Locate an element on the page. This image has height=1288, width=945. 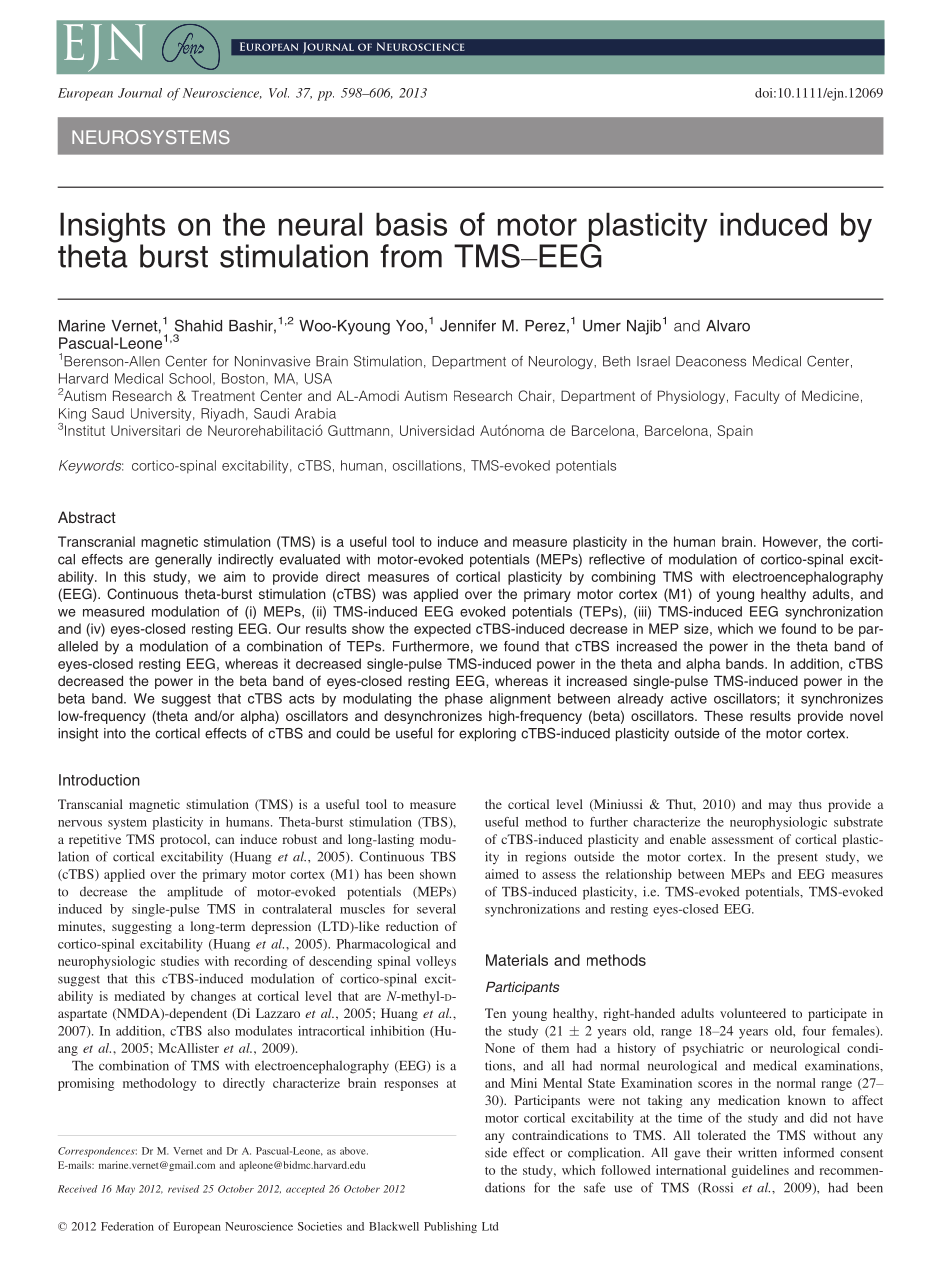
Shahid is located at coordinates (198, 325).
